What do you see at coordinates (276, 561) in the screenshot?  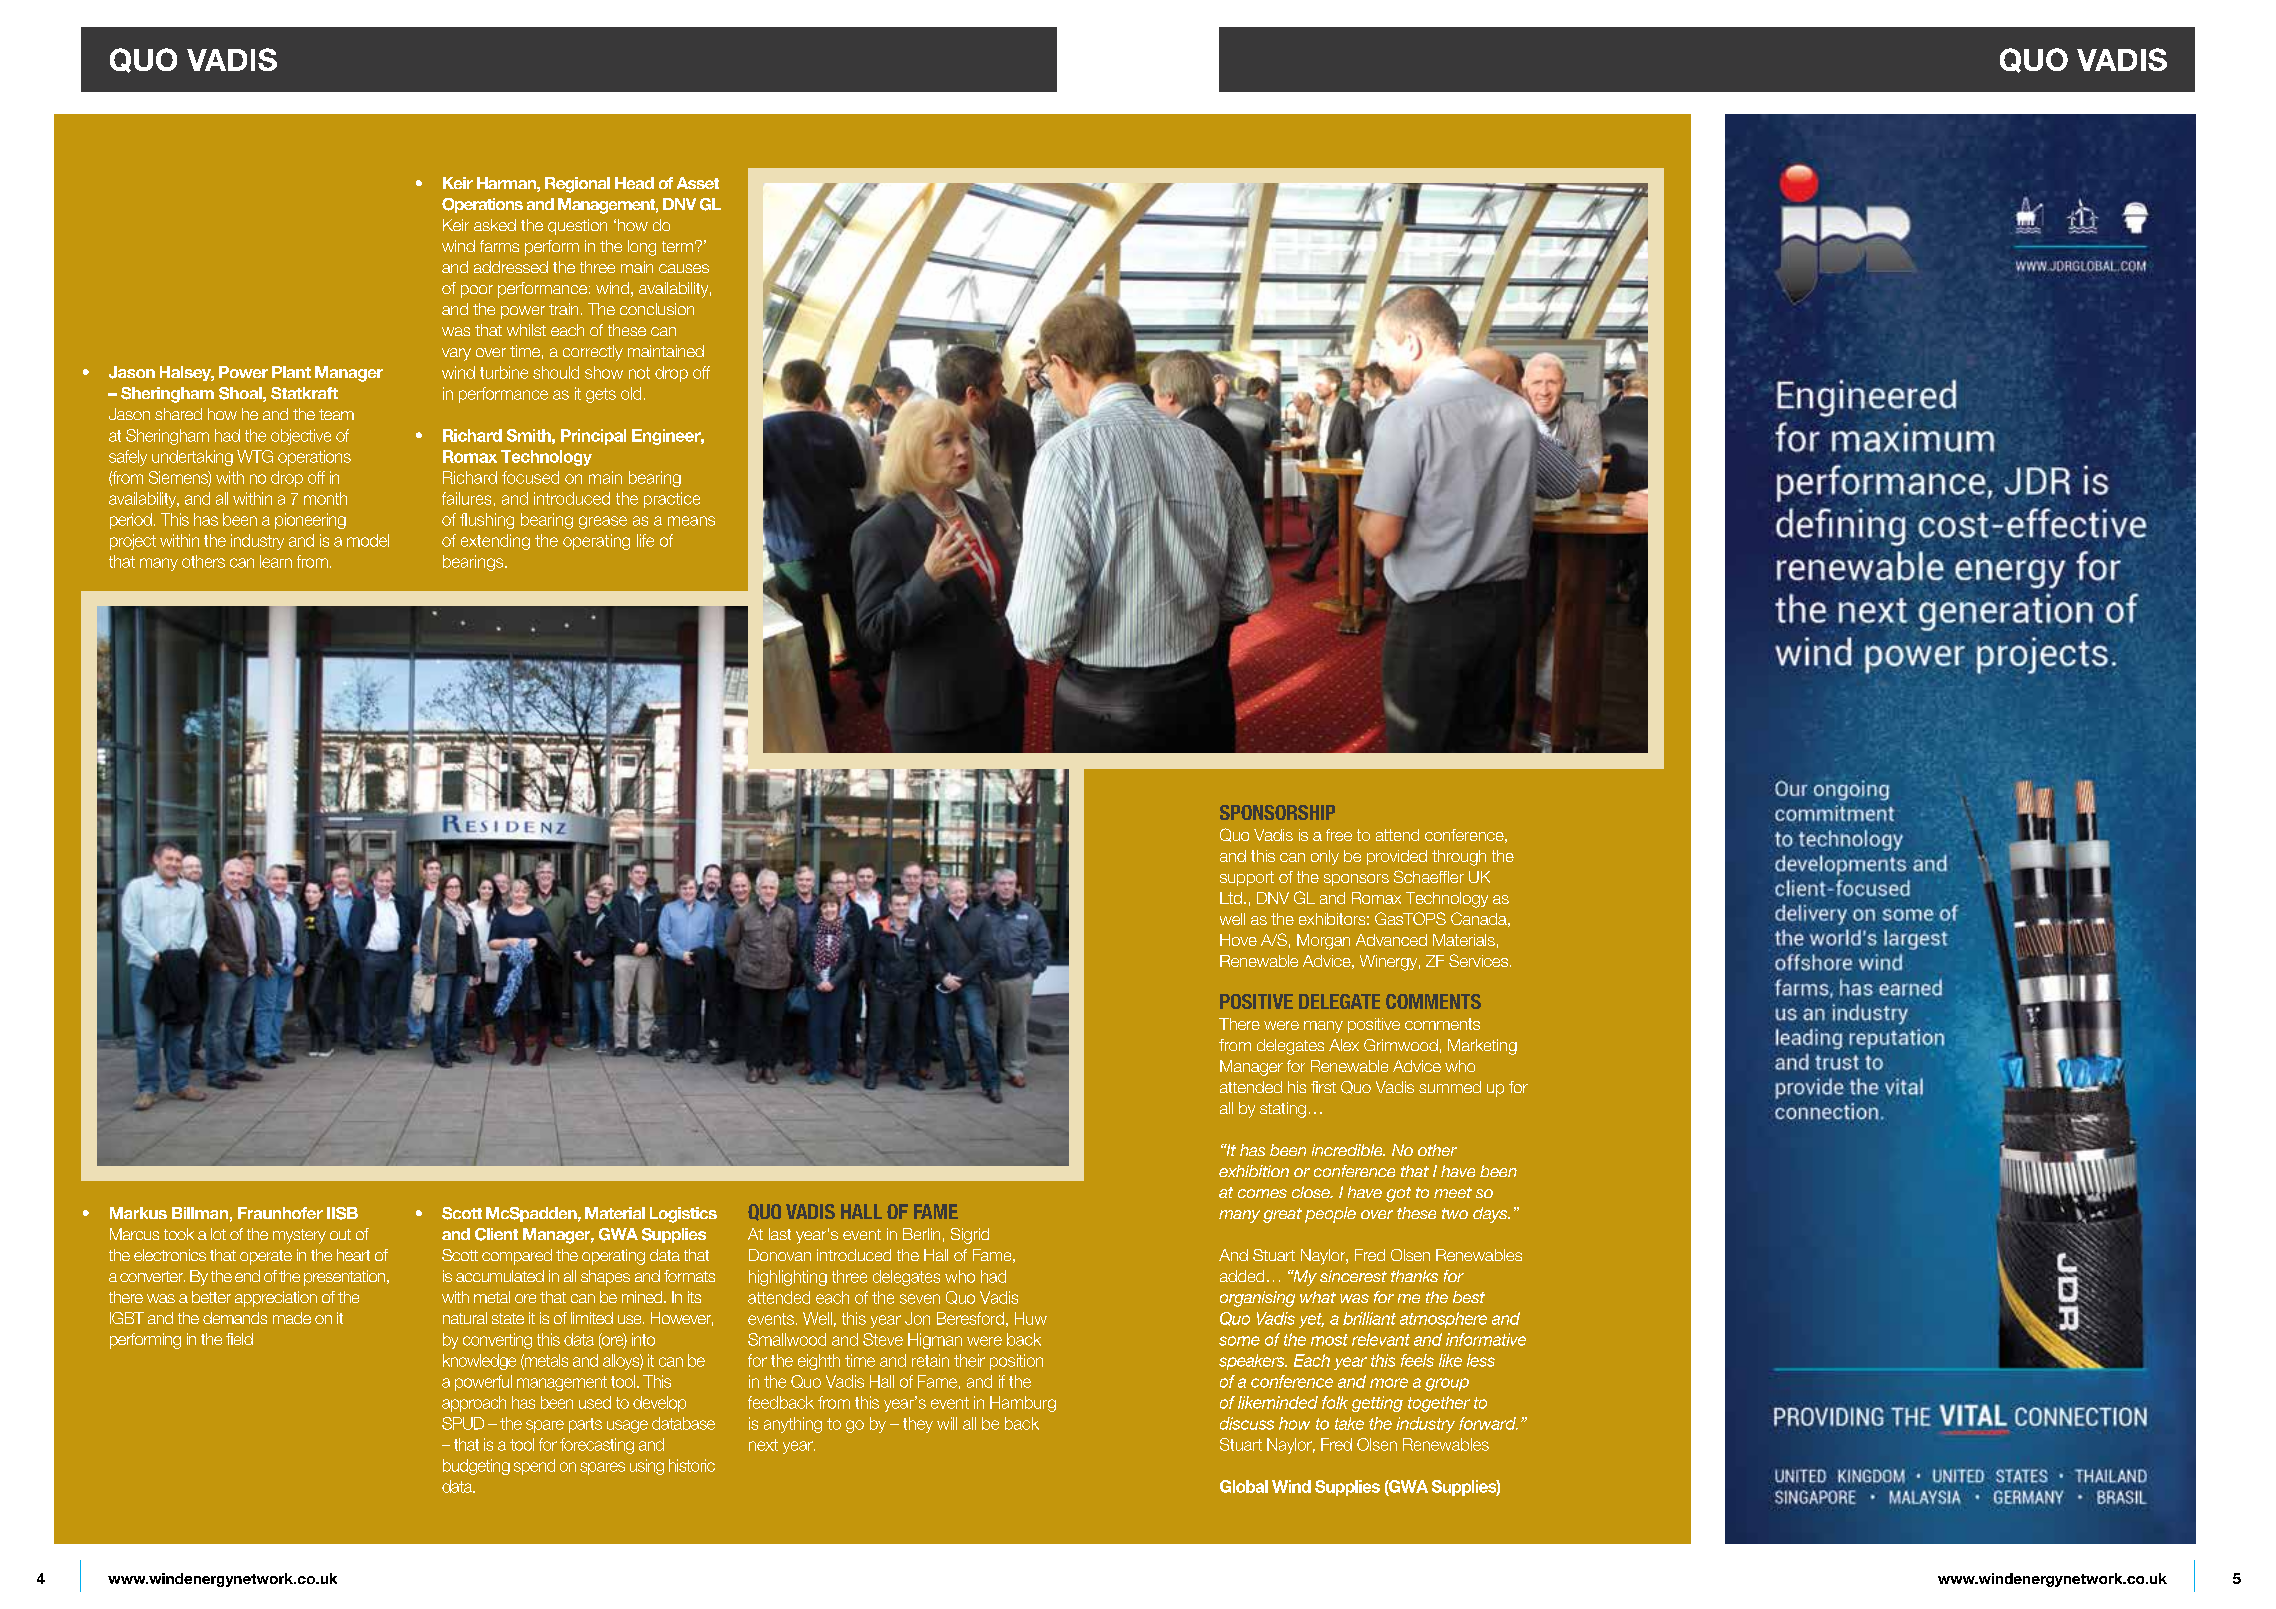 I see `learn` at bounding box center [276, 561].
